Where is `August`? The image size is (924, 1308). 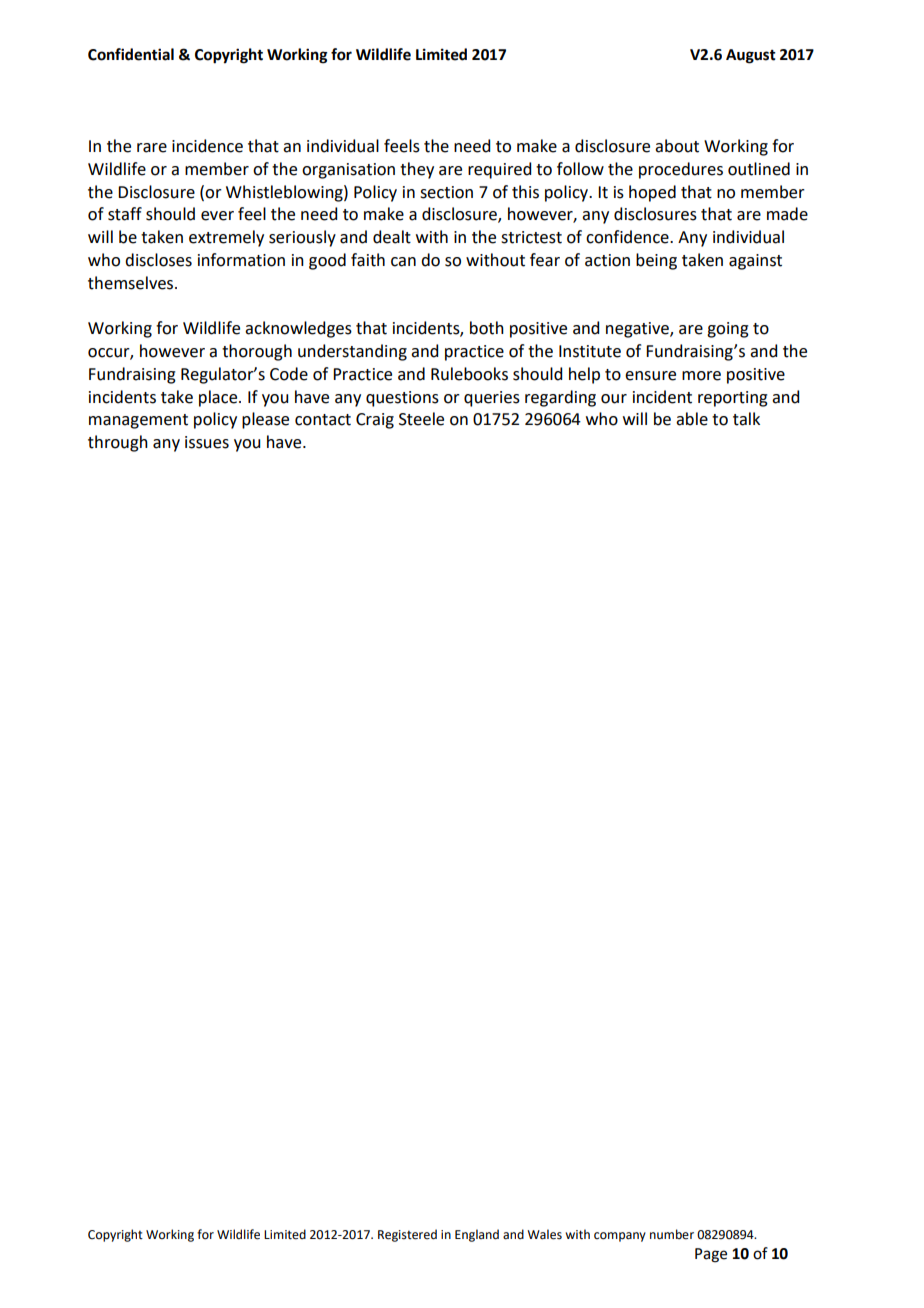
August is located at coordinates (751, 56).
